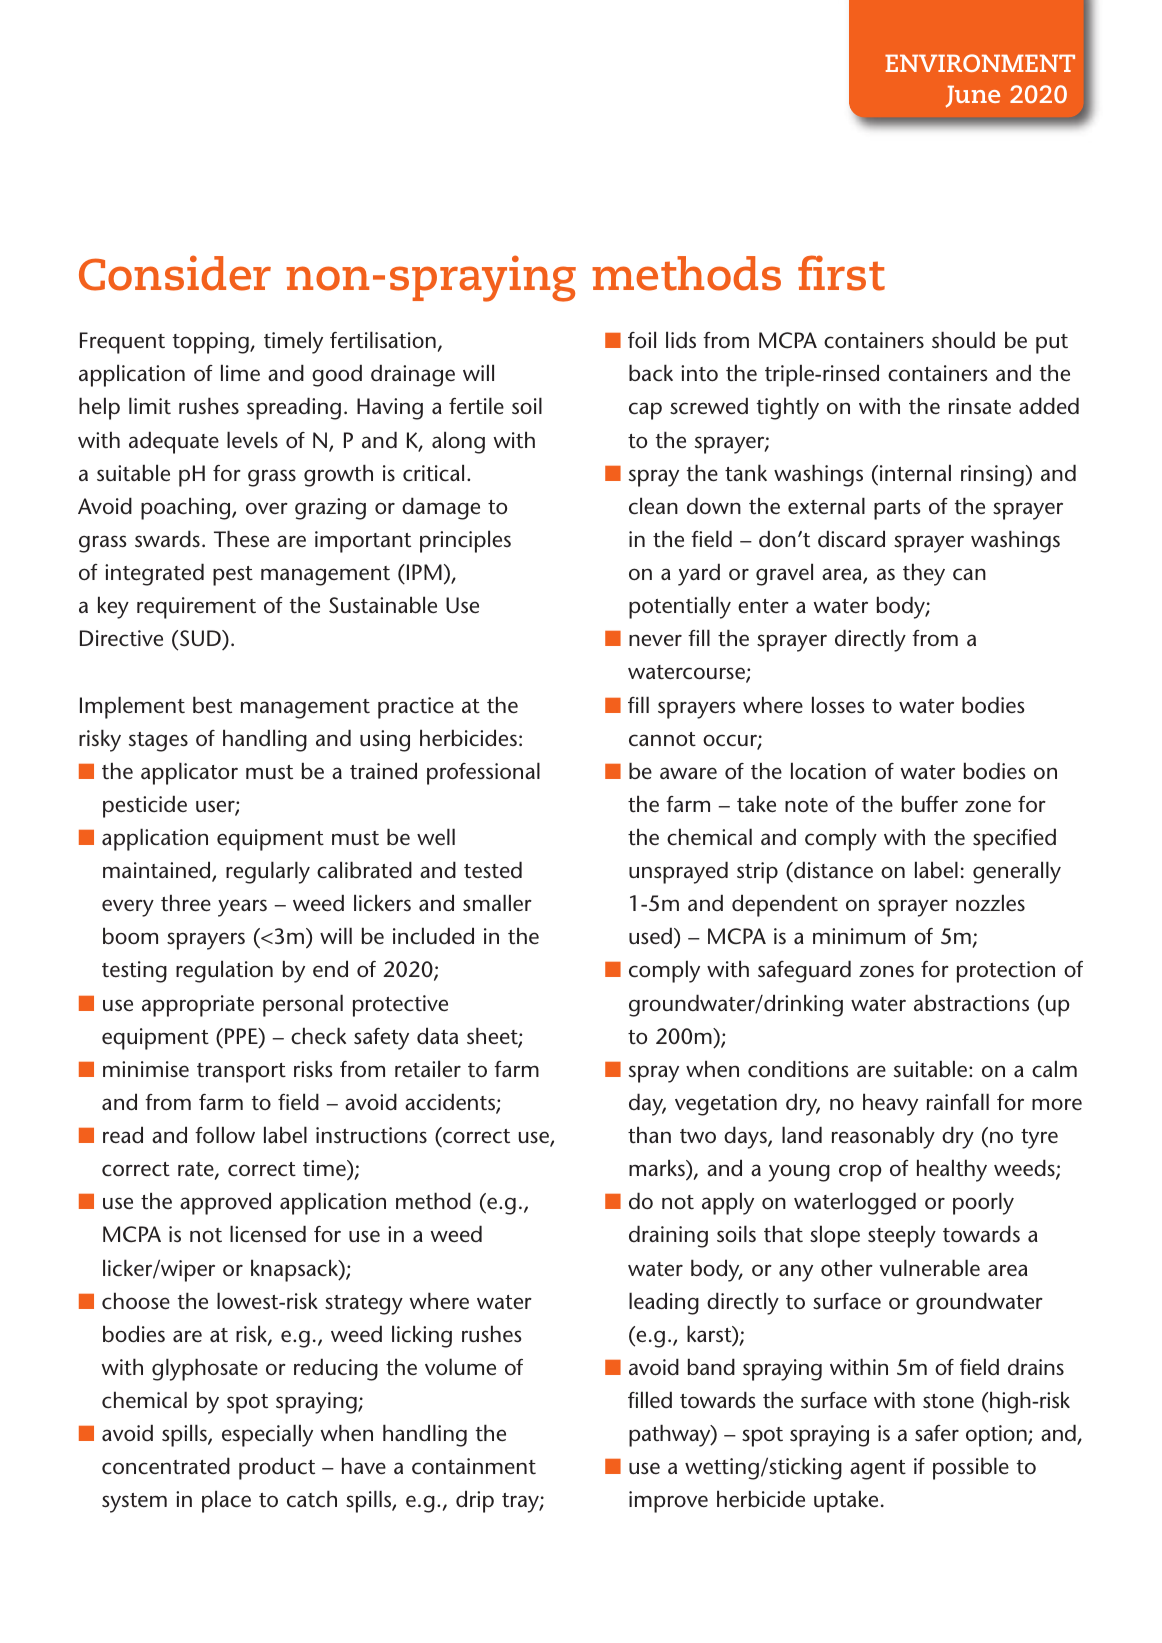 Image resolution: width=1162 pixels, height=1643 pixels. I want to click on professional, so click(483, 773).
